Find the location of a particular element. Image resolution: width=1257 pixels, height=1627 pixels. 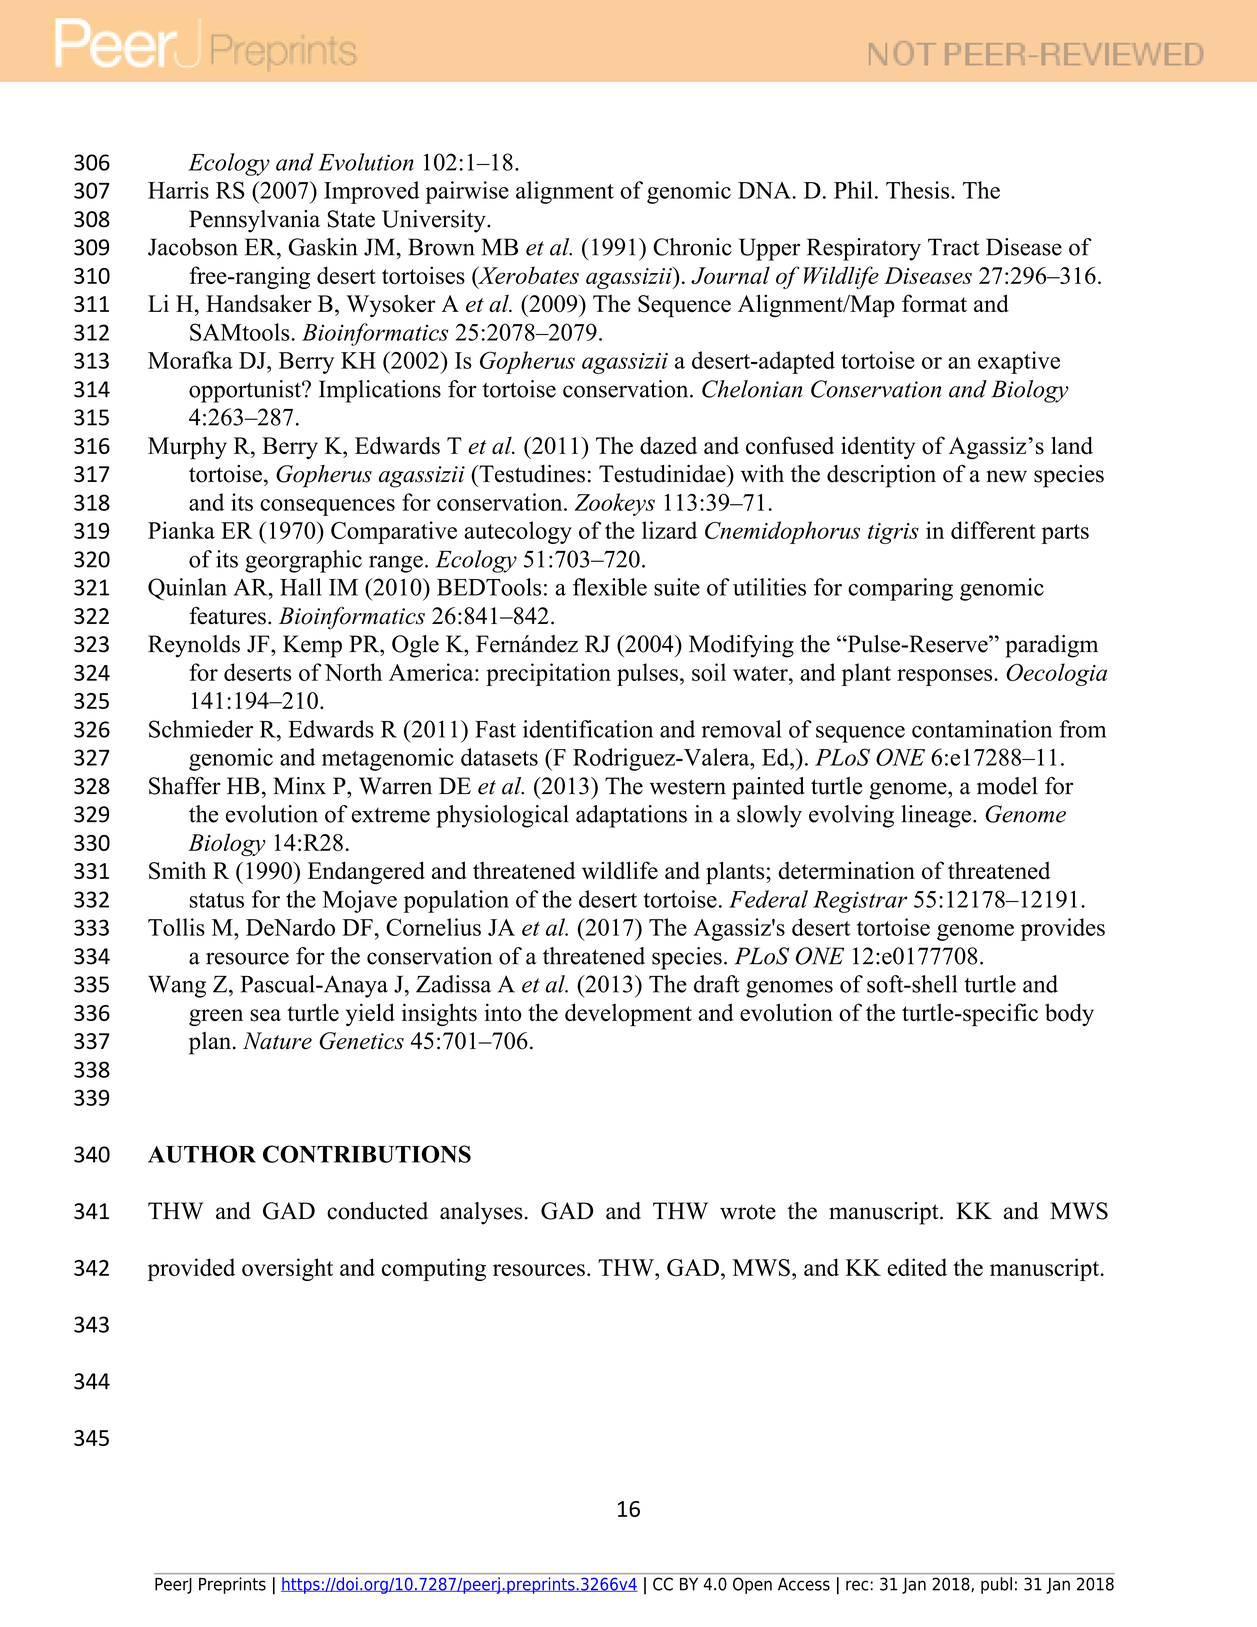

Pennsylvania is located at coordinates (254, 221).
